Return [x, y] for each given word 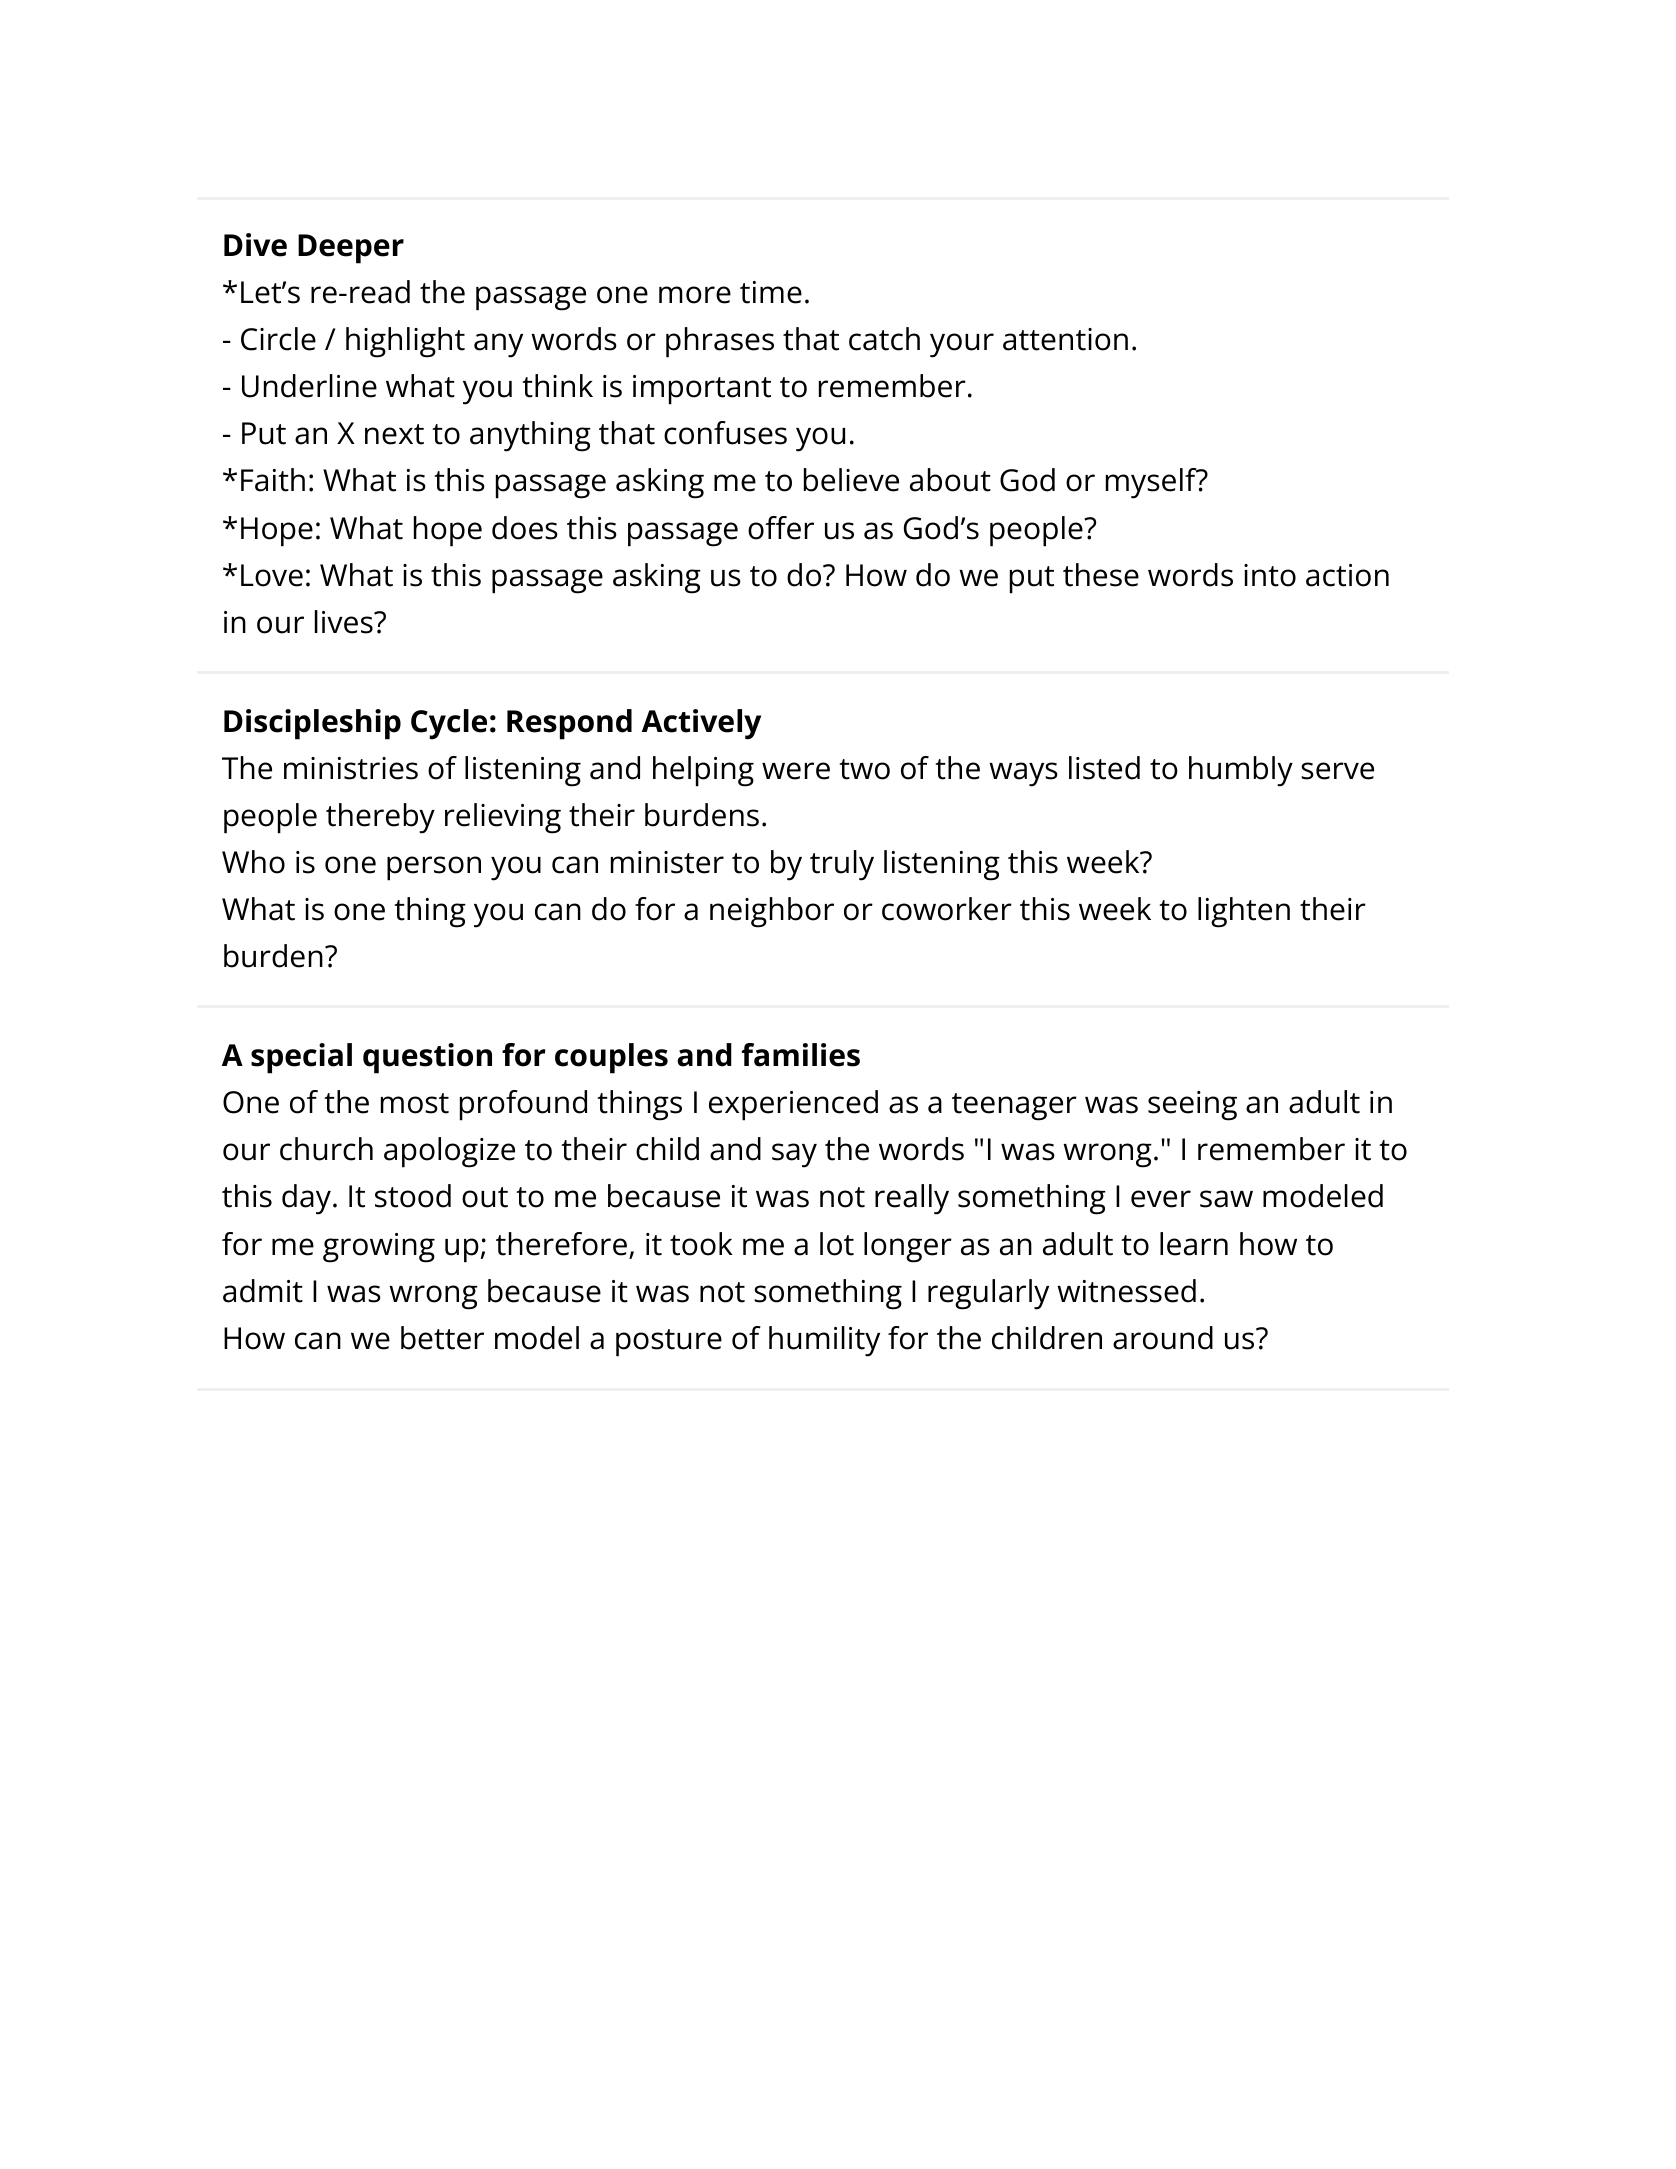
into [1270, 575]
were [796, 771]
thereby [380, 818]
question [427, 1058]
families [801, 1055]
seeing [1192, 1106]
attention [1065, 339]
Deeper [351, 249]
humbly [1241, 771]
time [771, 292]
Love [272, 575]
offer [781, 528]
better [442, 1338]
